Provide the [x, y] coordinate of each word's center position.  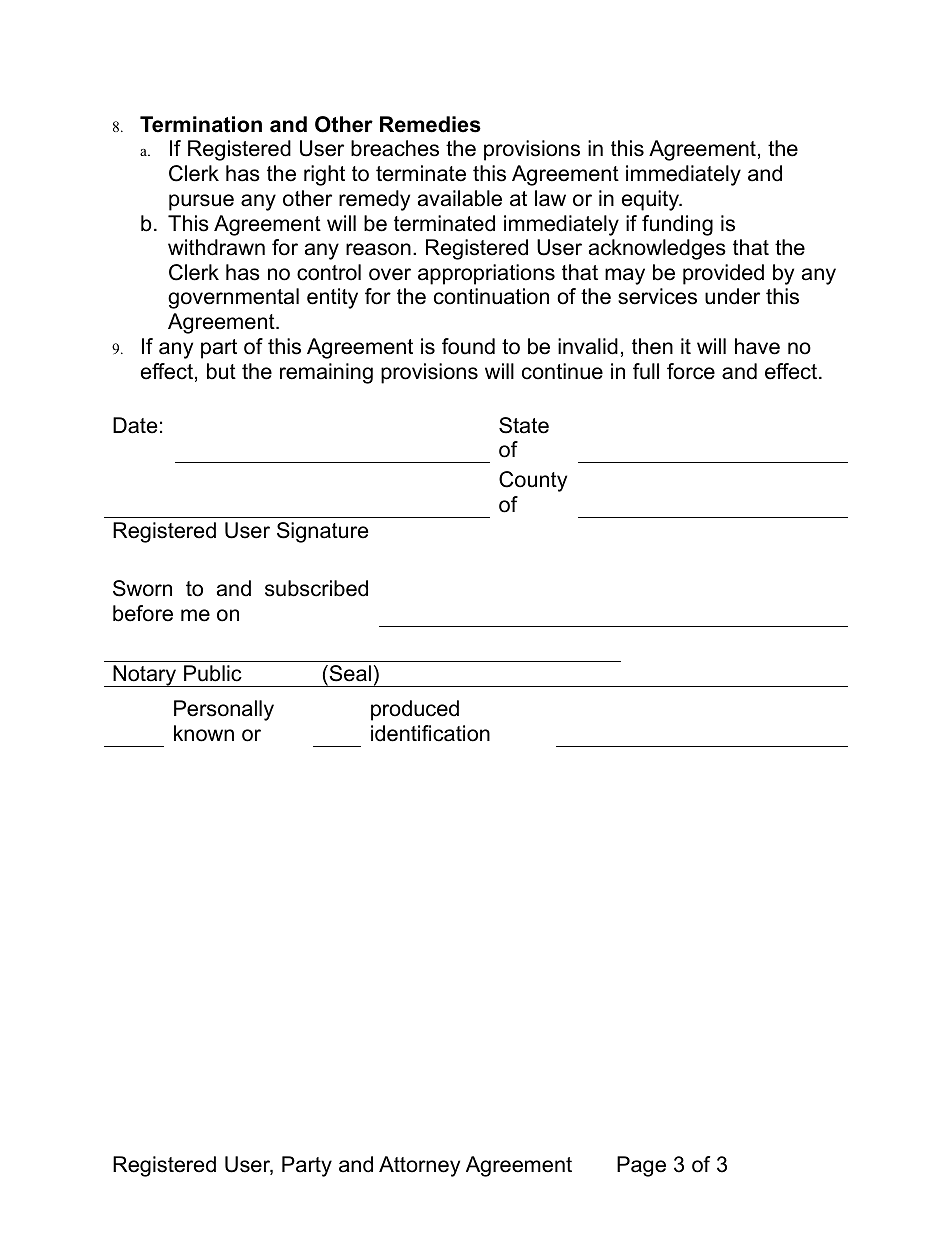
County [533, 481]
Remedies [430, 124]
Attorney [419, 1166]
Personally [224, 710]
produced [415, 710]
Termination [201, 124]
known [204, 733]
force [691, 371]
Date [135, 425]
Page [641, 1166]
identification [430, 733]
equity [651, 200]
